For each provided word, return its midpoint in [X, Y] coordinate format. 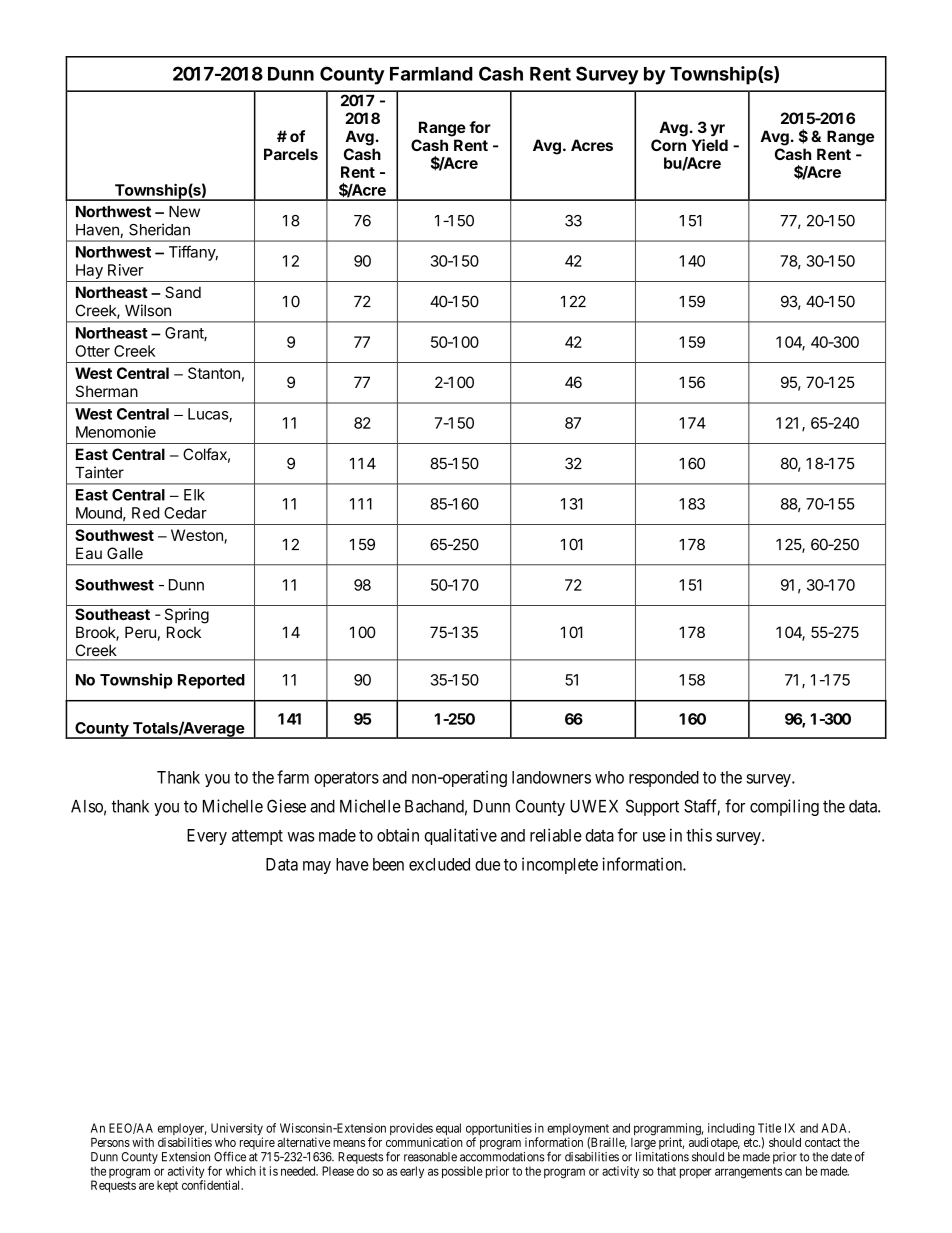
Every [207, 837]
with [143, 1142]
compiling [784, 807]
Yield [710, 145]
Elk [194, 495]
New [184, 212]
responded [664, 779]
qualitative [460, 836]
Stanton [214, 373]
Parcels [291, 154]
